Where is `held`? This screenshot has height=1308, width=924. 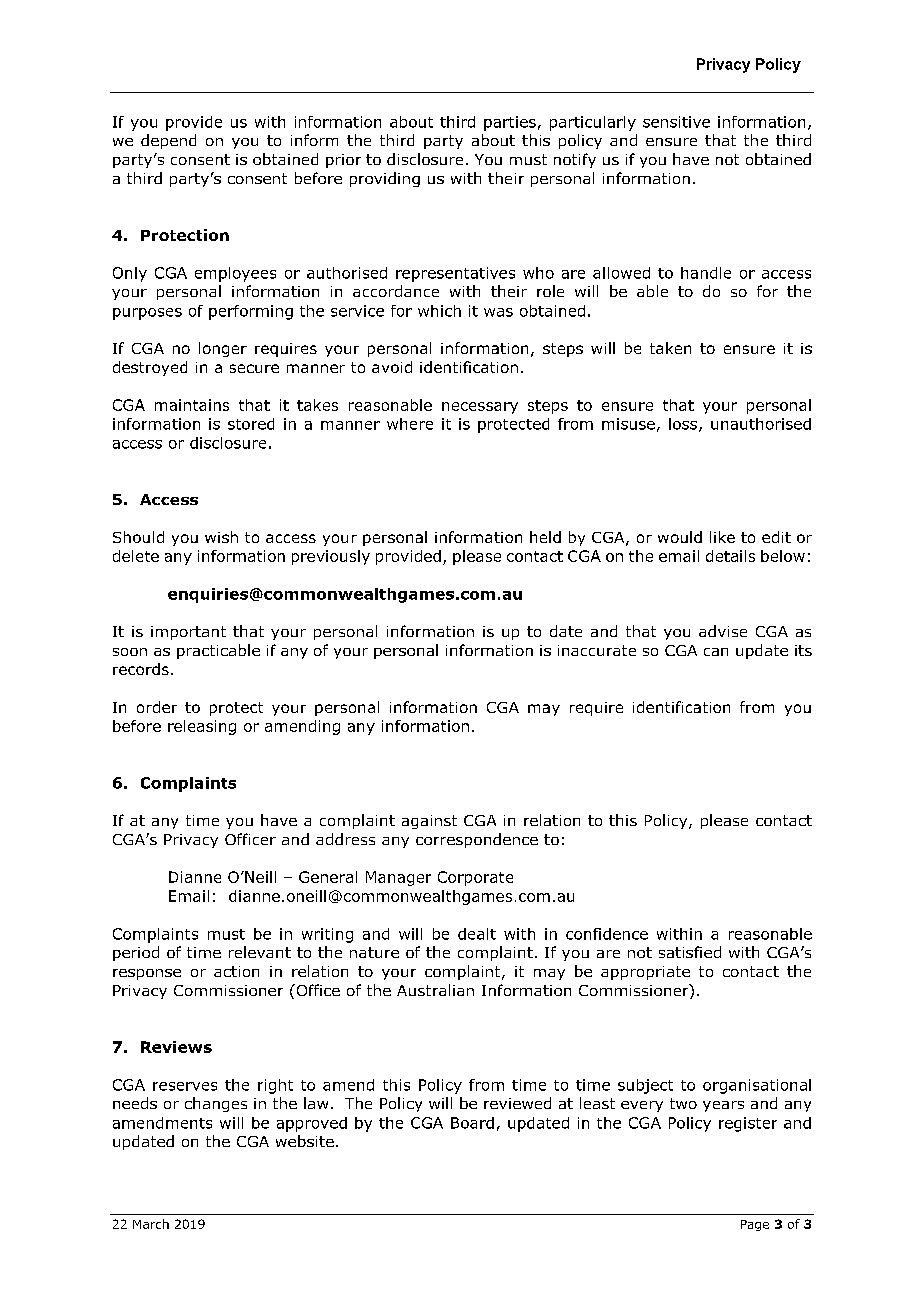 held is located at coordinates (545, 537).
